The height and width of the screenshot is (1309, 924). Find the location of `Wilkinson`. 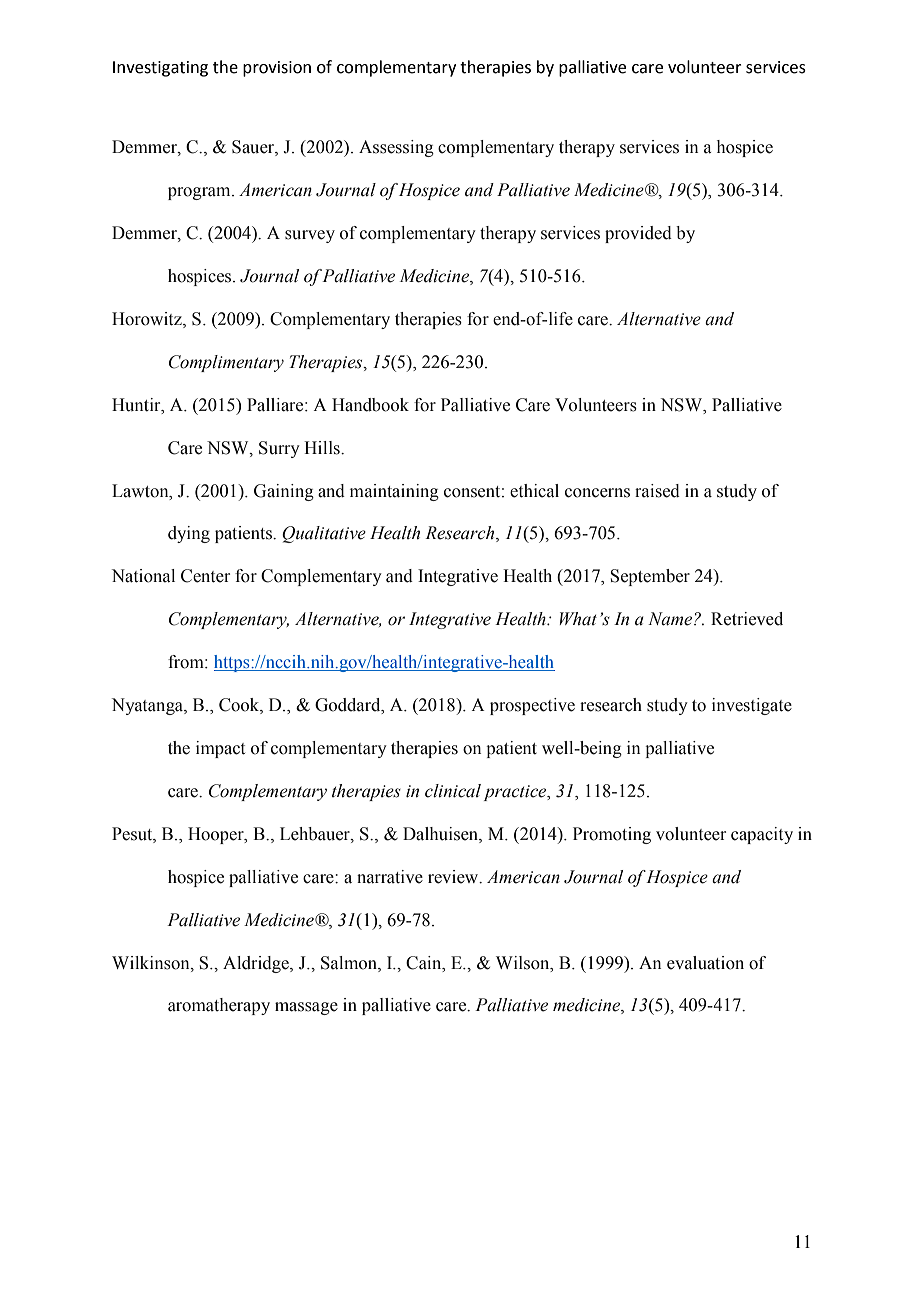

Wilkinson is located at coordinates (152, 963).
